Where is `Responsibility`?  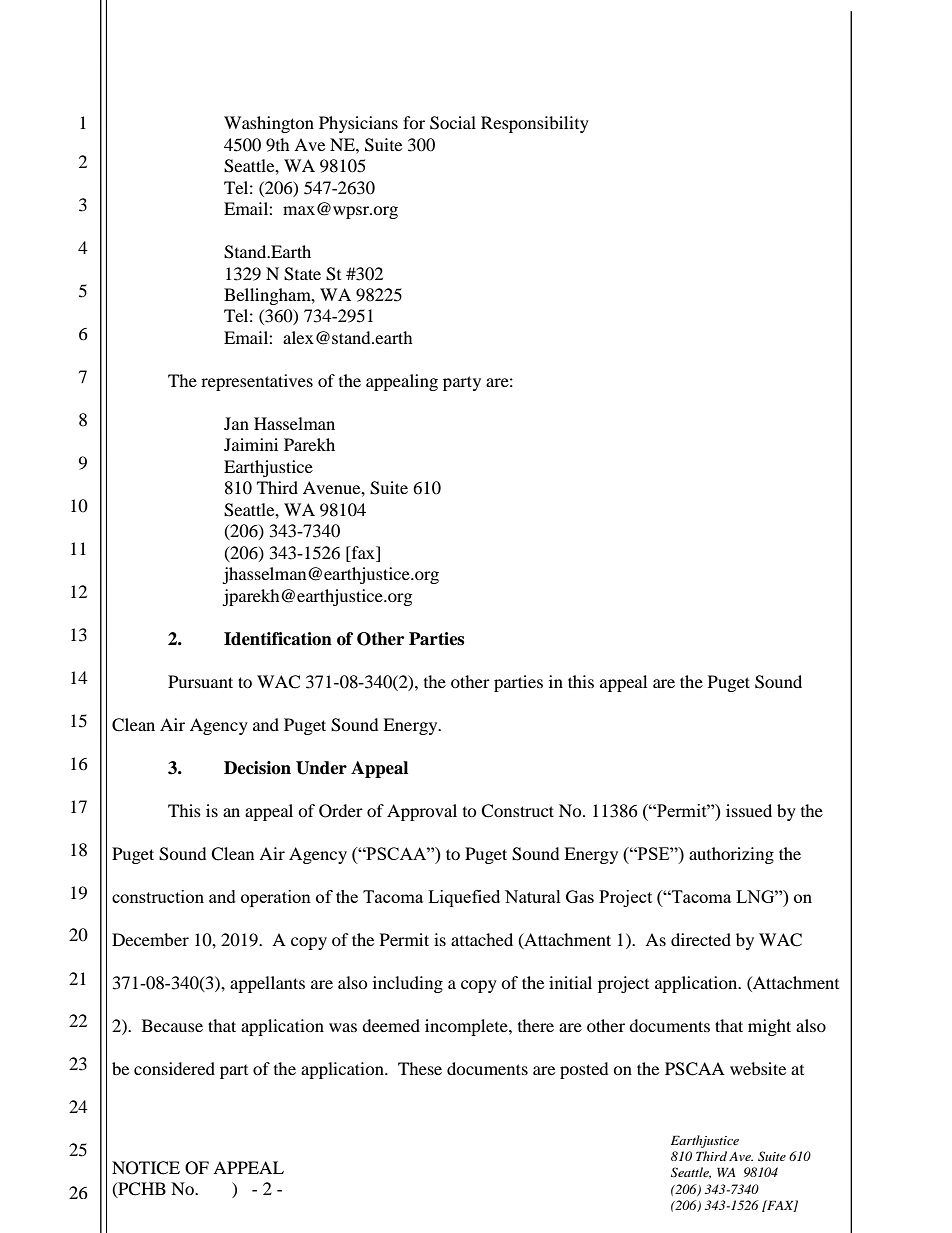 Responsibility is located at coordinates (535, 124).
